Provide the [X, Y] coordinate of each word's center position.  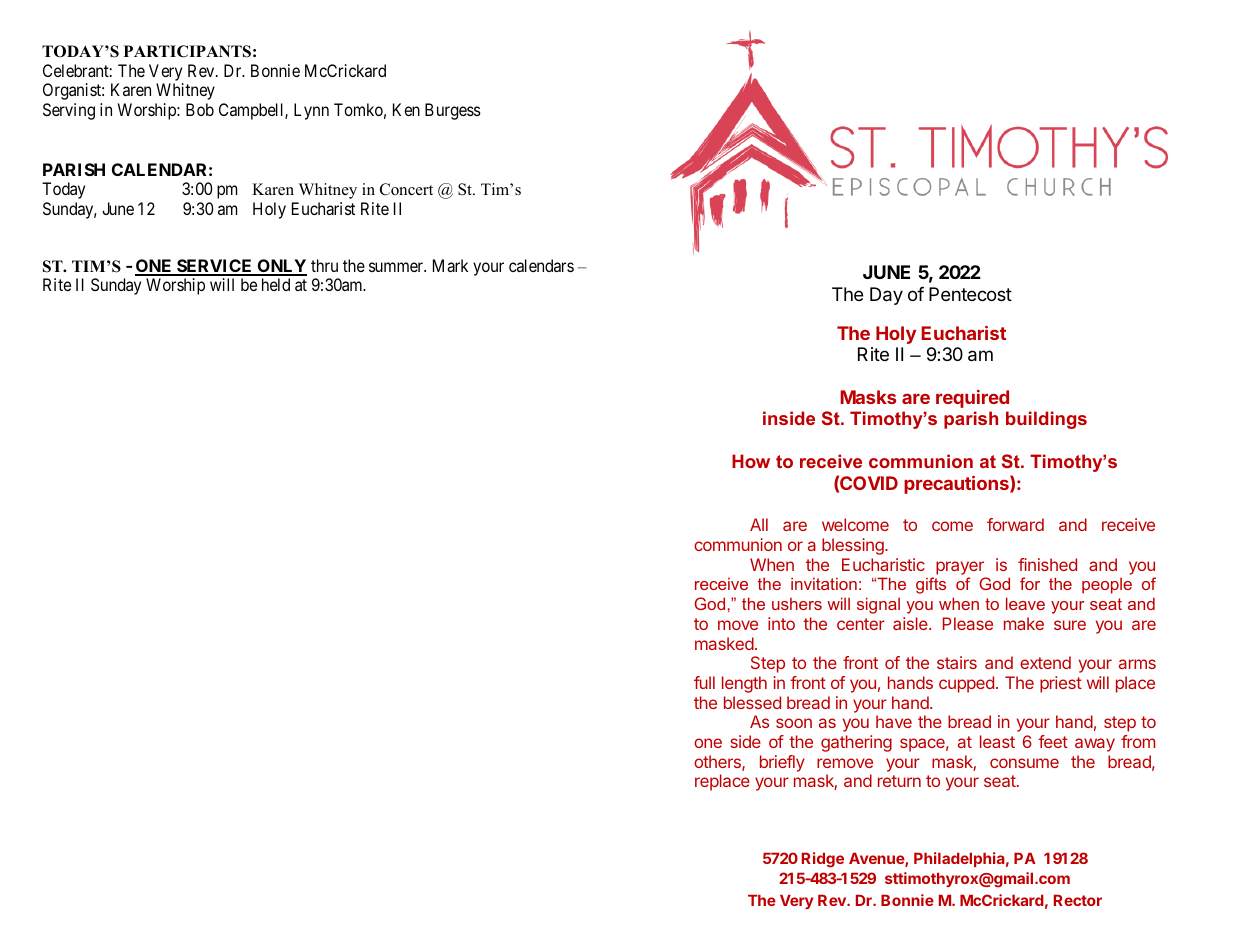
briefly [782, 763]
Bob [200, 109]
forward [1015, 524]
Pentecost [970, 294]
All [759, 524]
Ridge [823, 860]
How [751, 461]
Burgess [453, 111]
